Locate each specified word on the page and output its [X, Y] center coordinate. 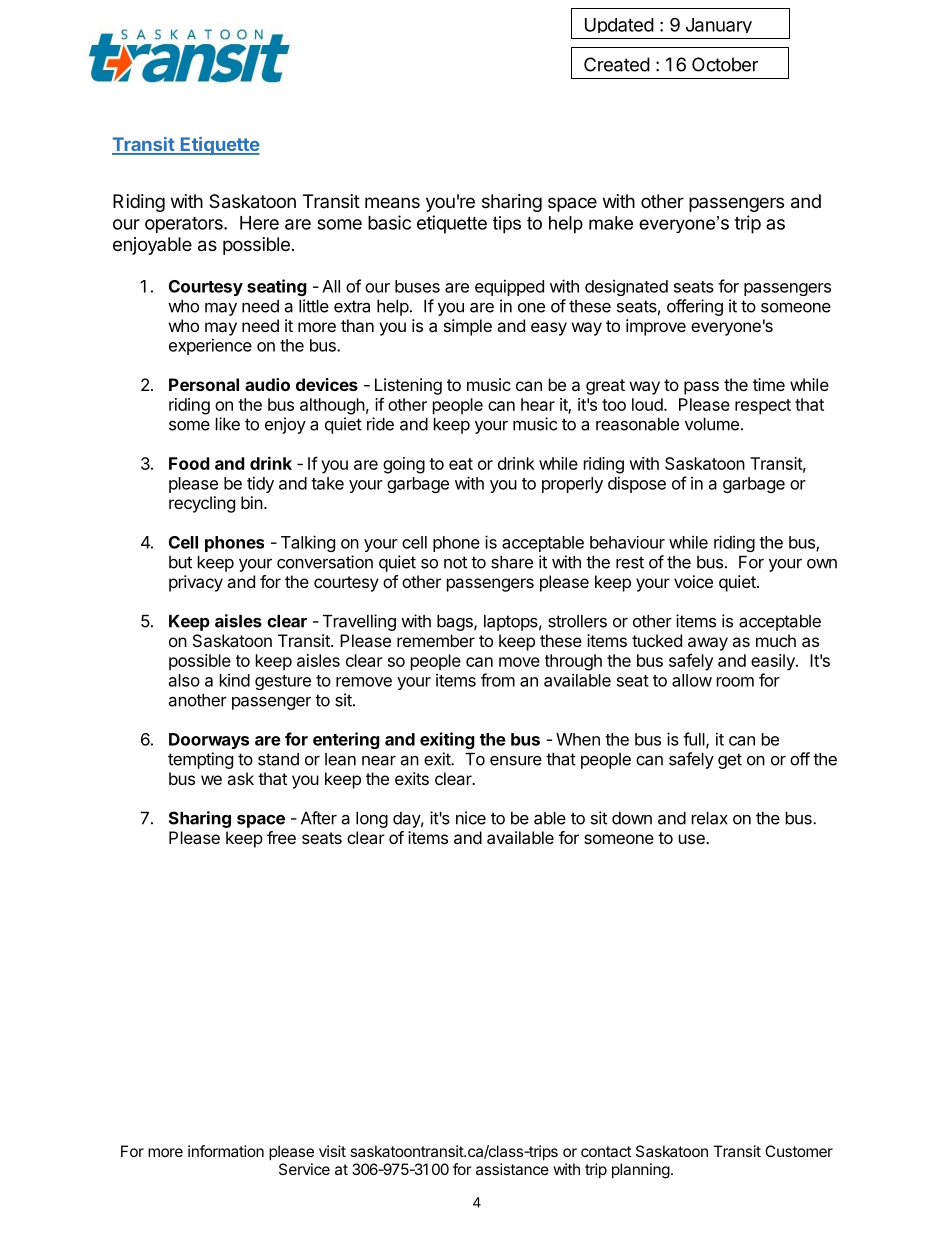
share [512, 562]
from [498, 680]
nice [471, 818]
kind [235, 680]
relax [710, 818]
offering [695, 307]
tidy [260, 484]
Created [617, 64]
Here [259, 223]
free [281, 837]
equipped [509, 287]
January [719, 25]
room [735, 682]
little [314, 306]
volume [712, 424]
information [226, 1151]
